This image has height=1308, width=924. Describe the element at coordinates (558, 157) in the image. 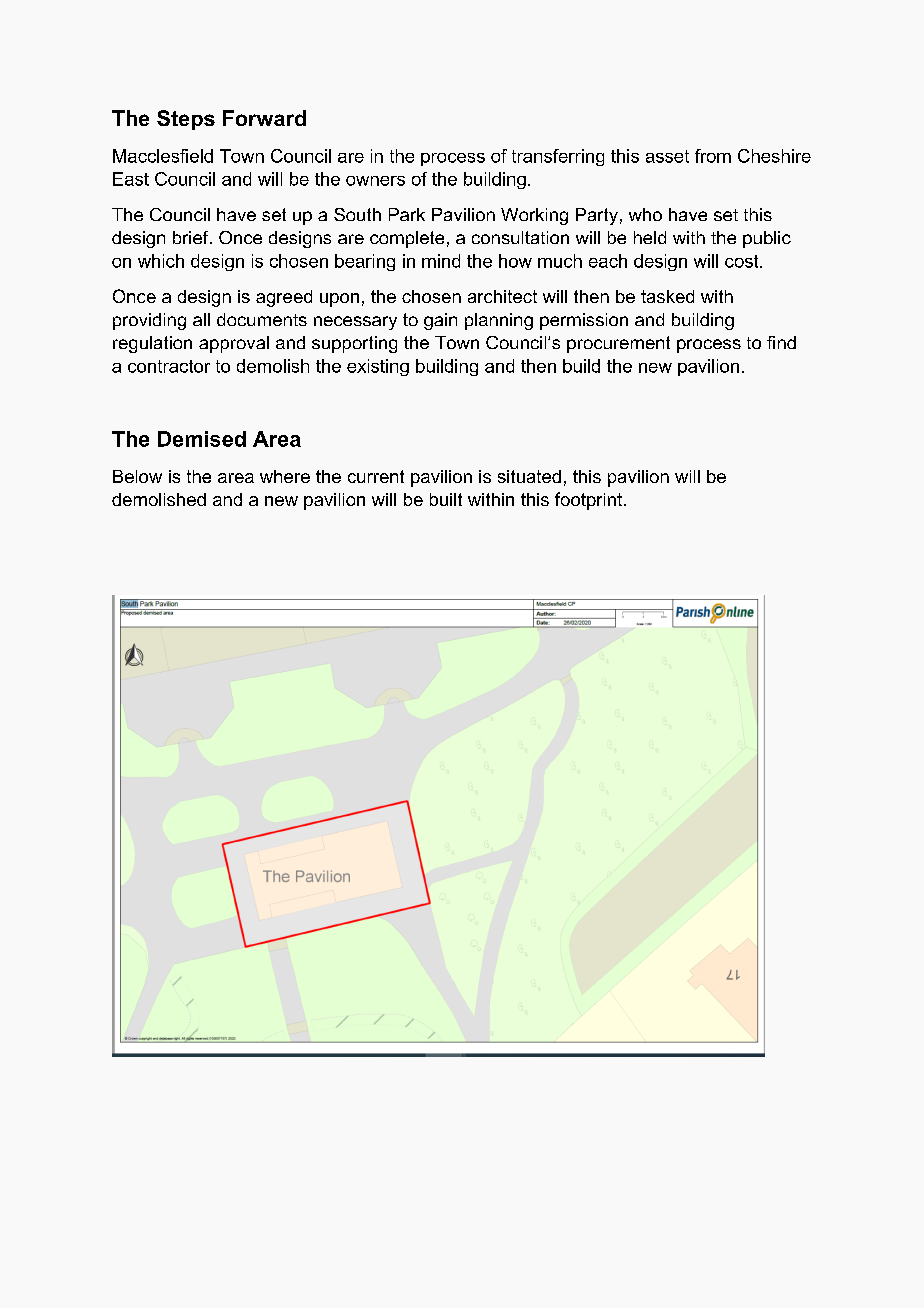

I see `transferring` at that location.
